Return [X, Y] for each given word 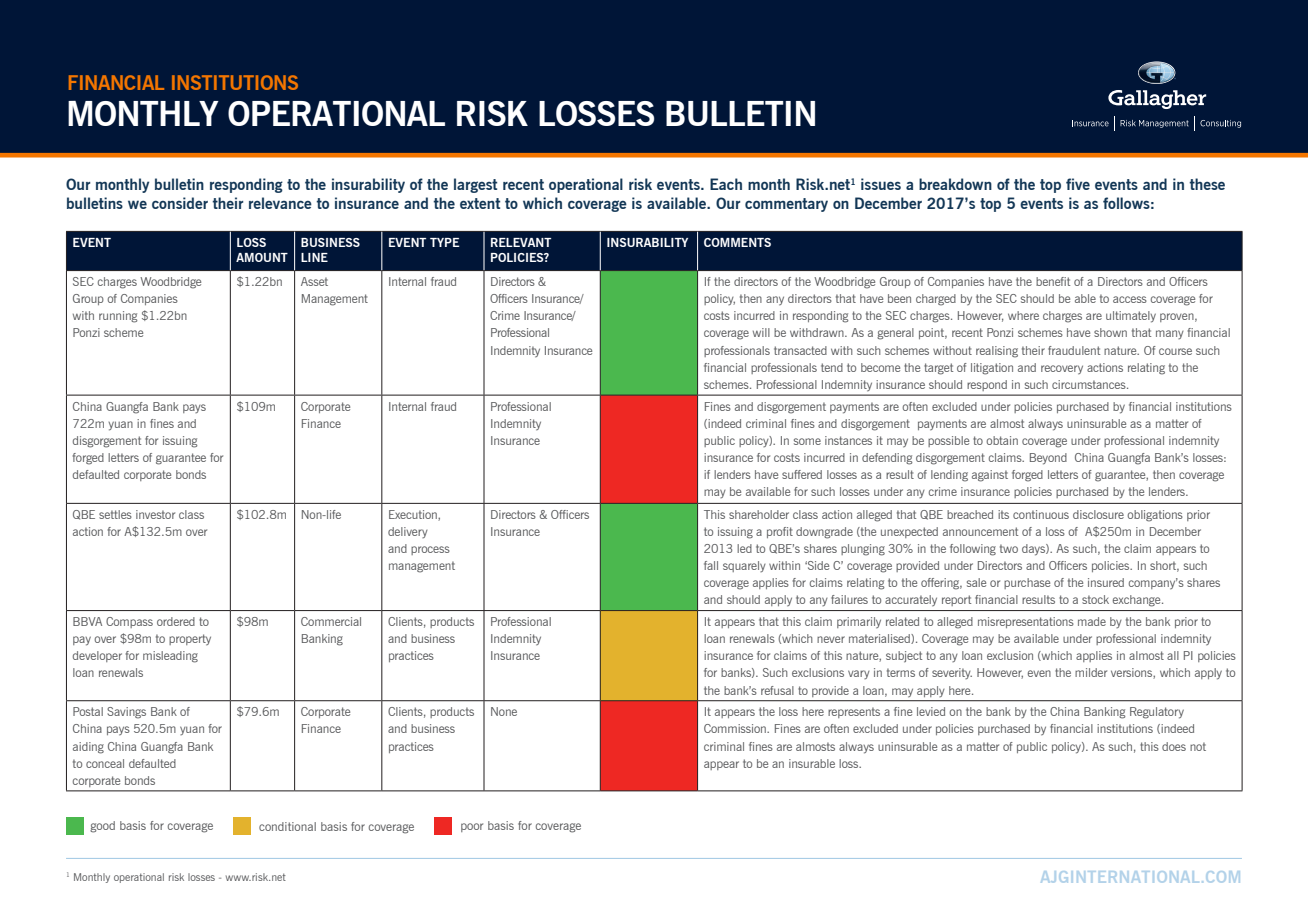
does [1174, 746]
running [118, 317]
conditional [287, 826]
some [807, 441]
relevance [280, 203]
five [1078, 184]
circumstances [1090, 384]
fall [711, 565]
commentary [786, 205]
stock [1095, 599]
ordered [176, 621]
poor [472, 827]
